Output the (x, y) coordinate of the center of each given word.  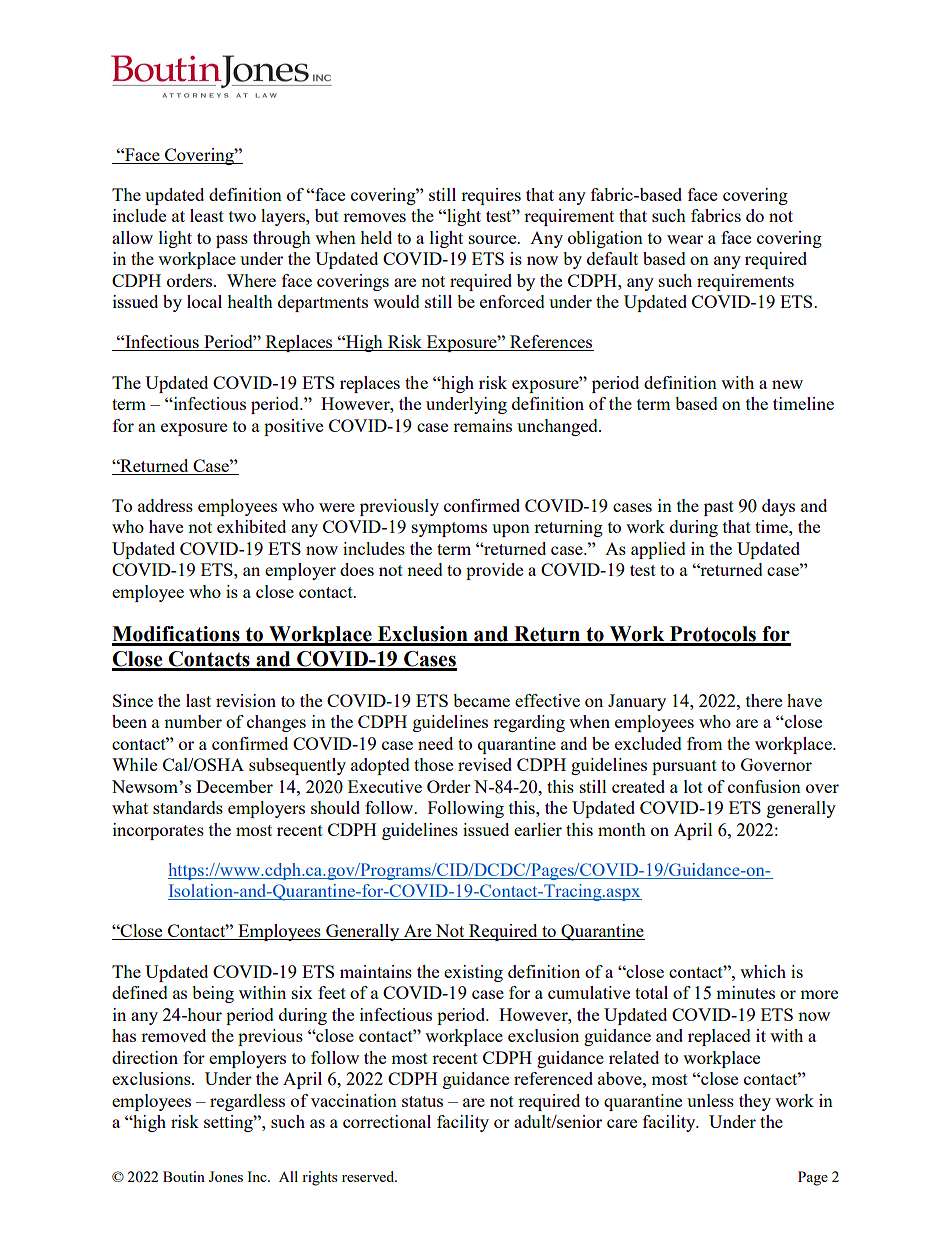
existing (473, 973)
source (494, 239)
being (213, 994)
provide (494, 571)
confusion (764, 786)
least (207, 215)
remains (482, 425)
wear (685, 239)
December (234, 786)
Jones (226, 1176)
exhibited (251, 526)
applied (658, 550)
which (763, 971)
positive (293, 427)
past (719, 508)
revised (485, 764)
